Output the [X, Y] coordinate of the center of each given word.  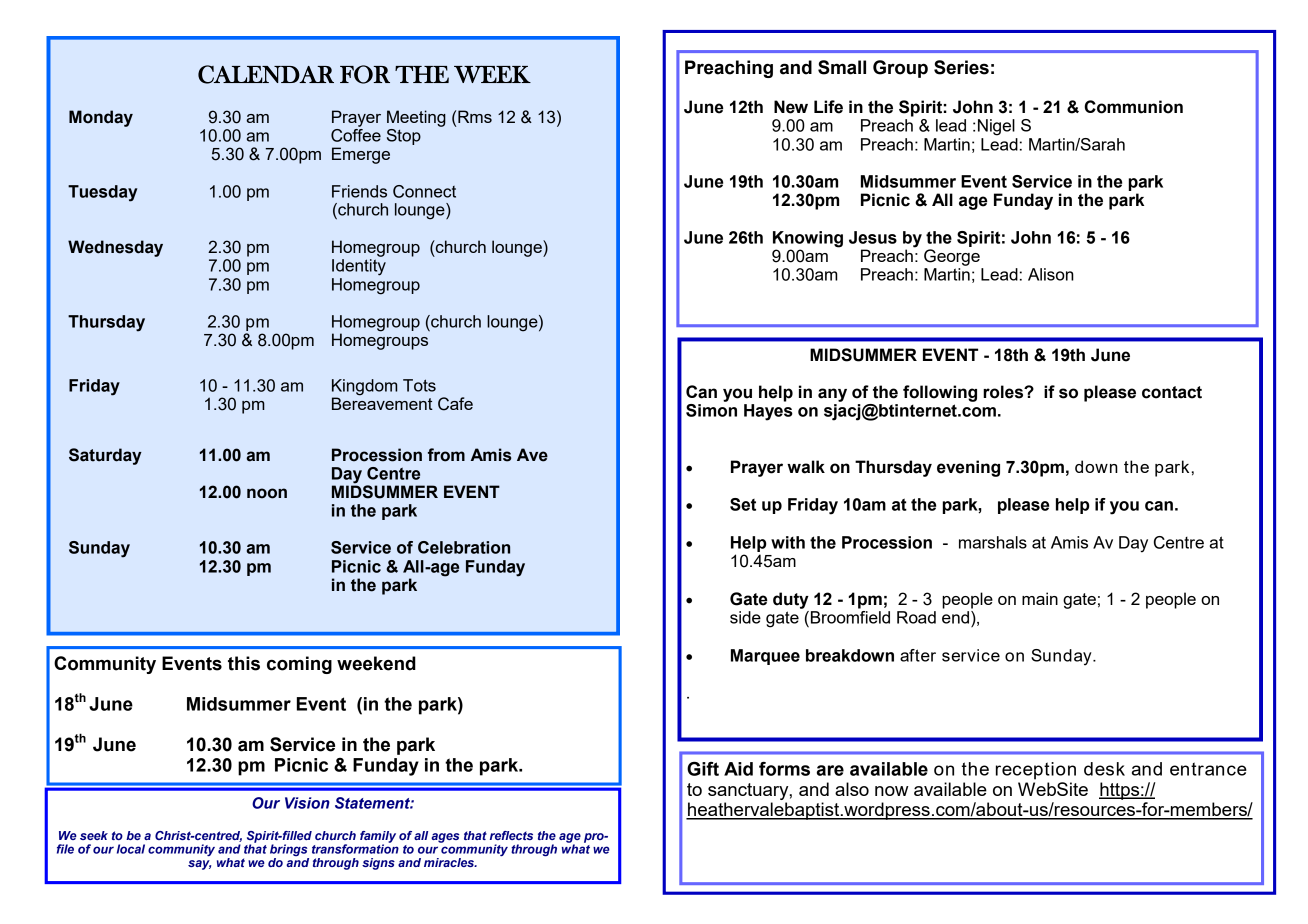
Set [743, 504]
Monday [101, 118]
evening [968, 468]
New [791, 107]
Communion [1133, 107]
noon [267, 493]
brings [289, 851]
